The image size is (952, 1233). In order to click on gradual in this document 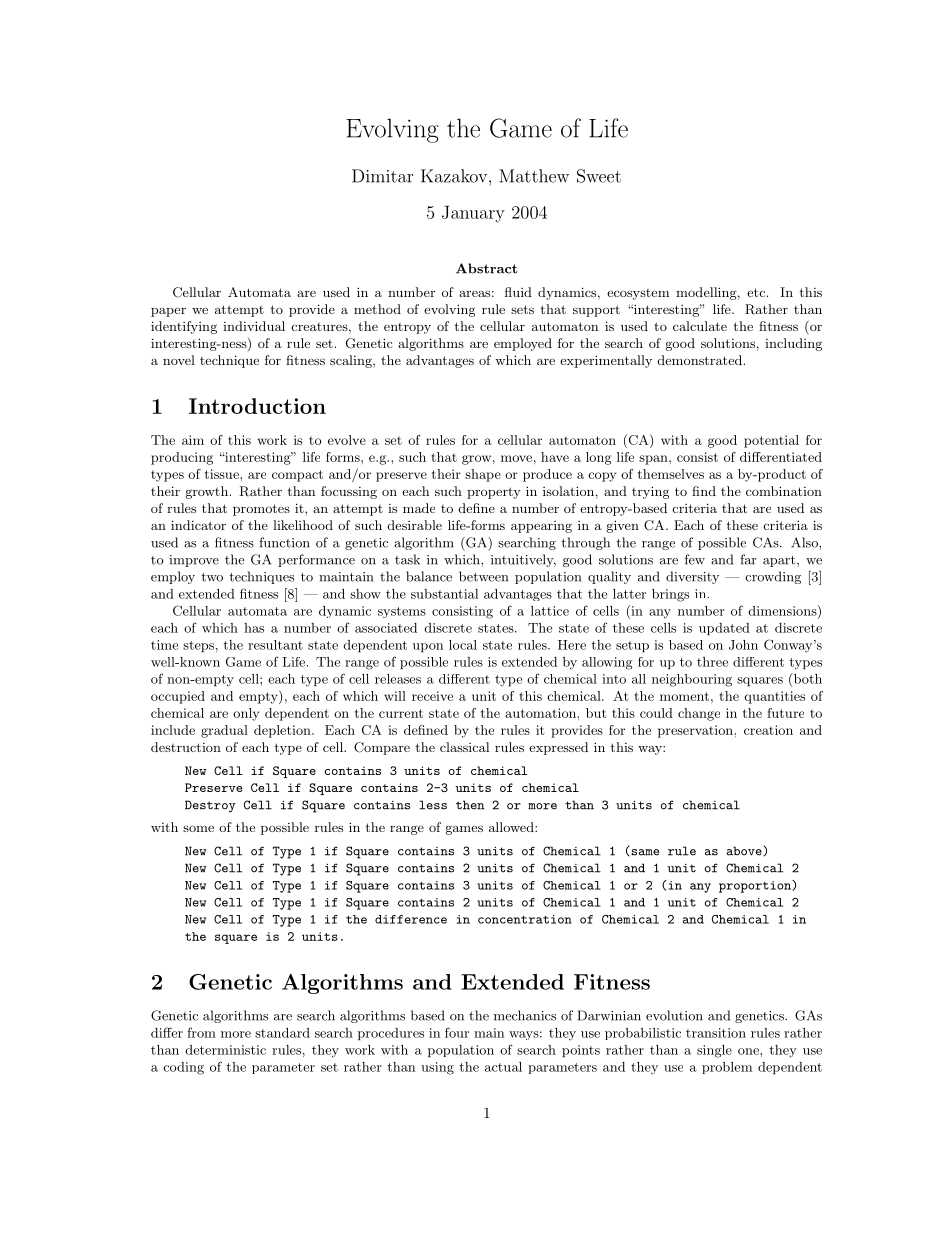, I will do `click(224, 731)`.
